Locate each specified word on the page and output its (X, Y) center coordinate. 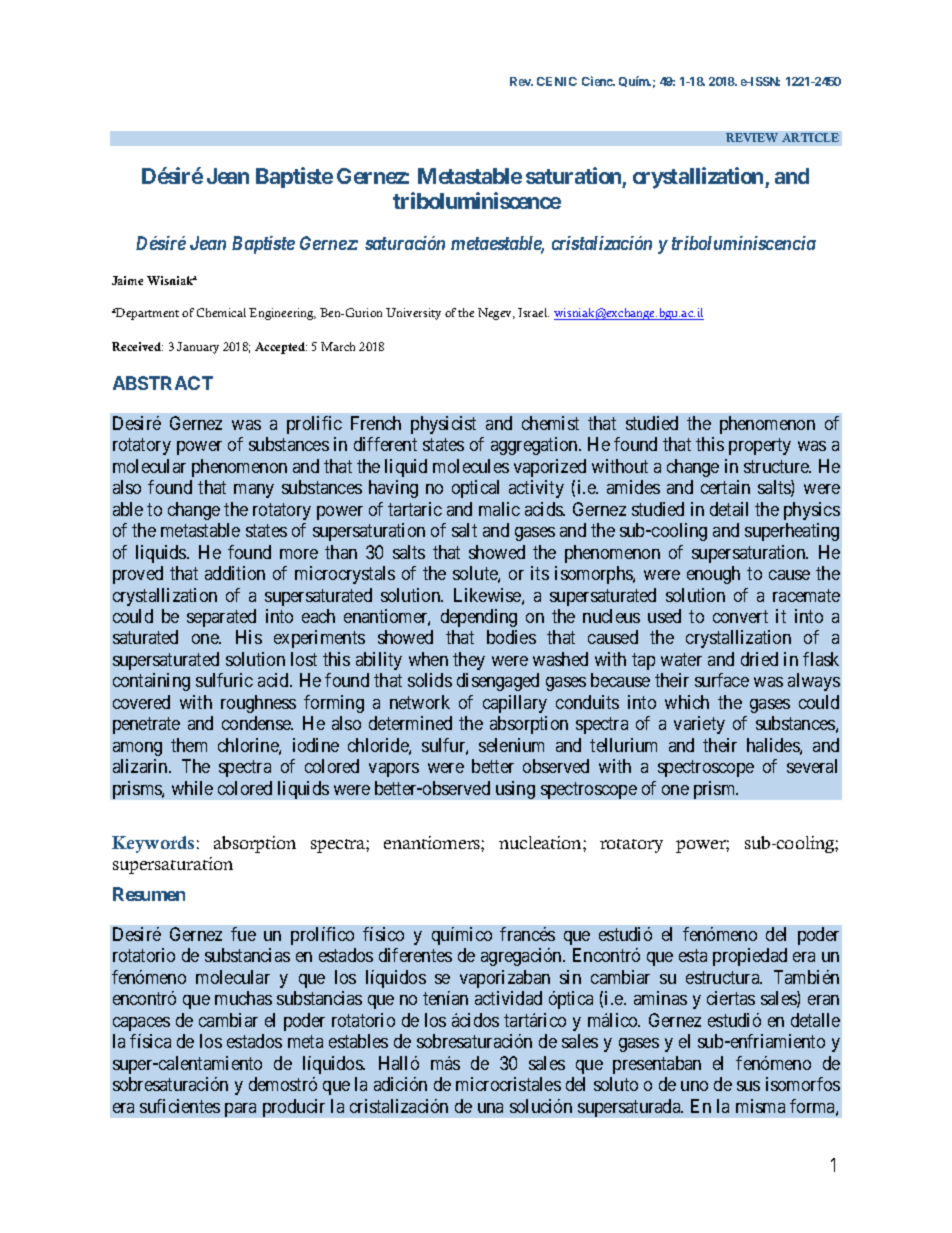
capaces (141, 1024)
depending (479, 618)
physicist (443, 425)
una (490, 1108)
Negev (496, 314)
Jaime (127, 280)
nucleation (541, 842)
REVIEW (752, 137)
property (760, 446)
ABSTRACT (163, 383)
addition (235, 573)
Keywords (153, 844)
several (812, 766)
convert (740, 616)
